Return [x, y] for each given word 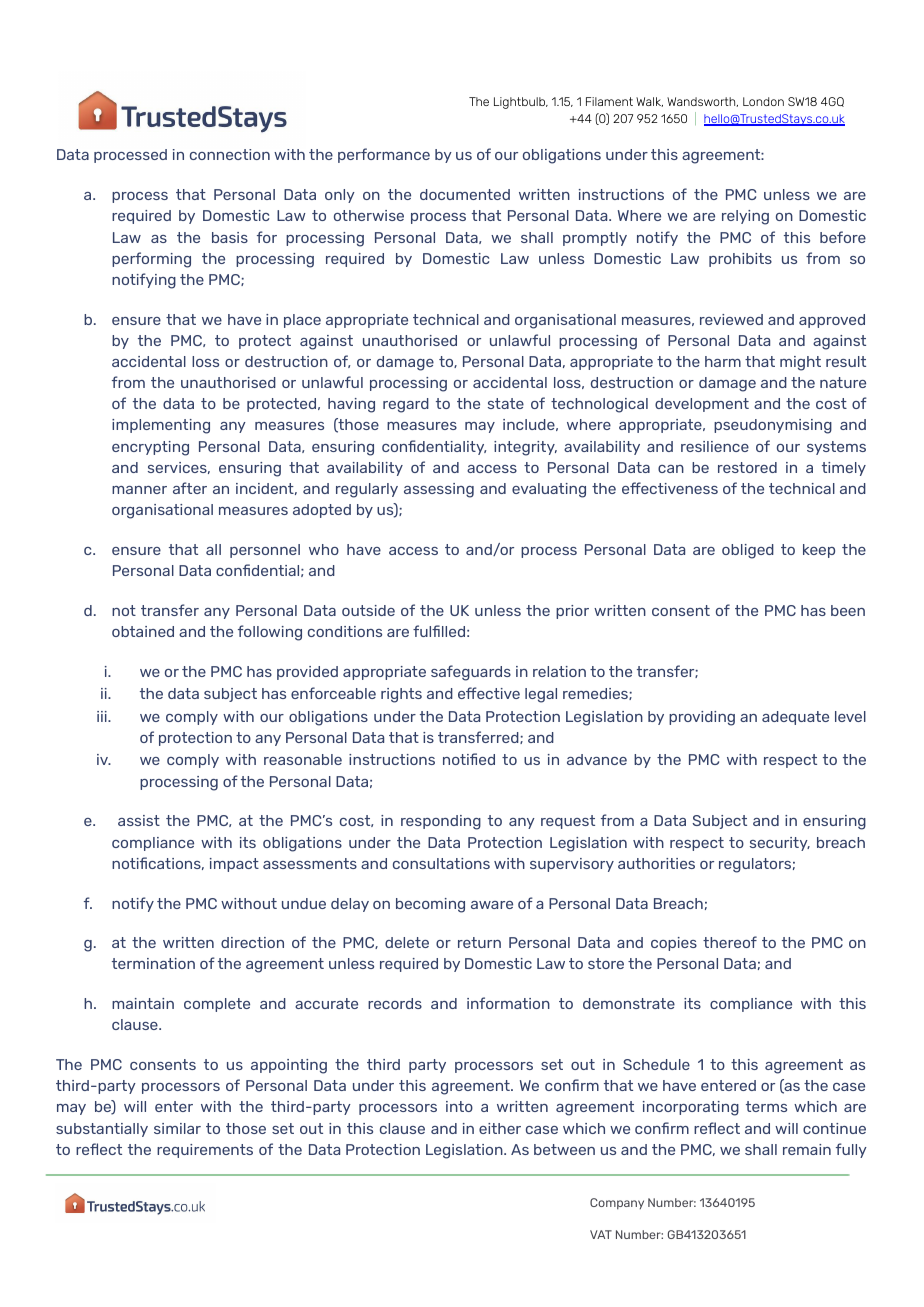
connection [230, 154]
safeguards [471, 673]
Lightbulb [521, 103]
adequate [795, 718]
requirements [205, 1151]
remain [807, 1149]
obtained [143, 631]
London [763, 101]
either [500, 1128]
